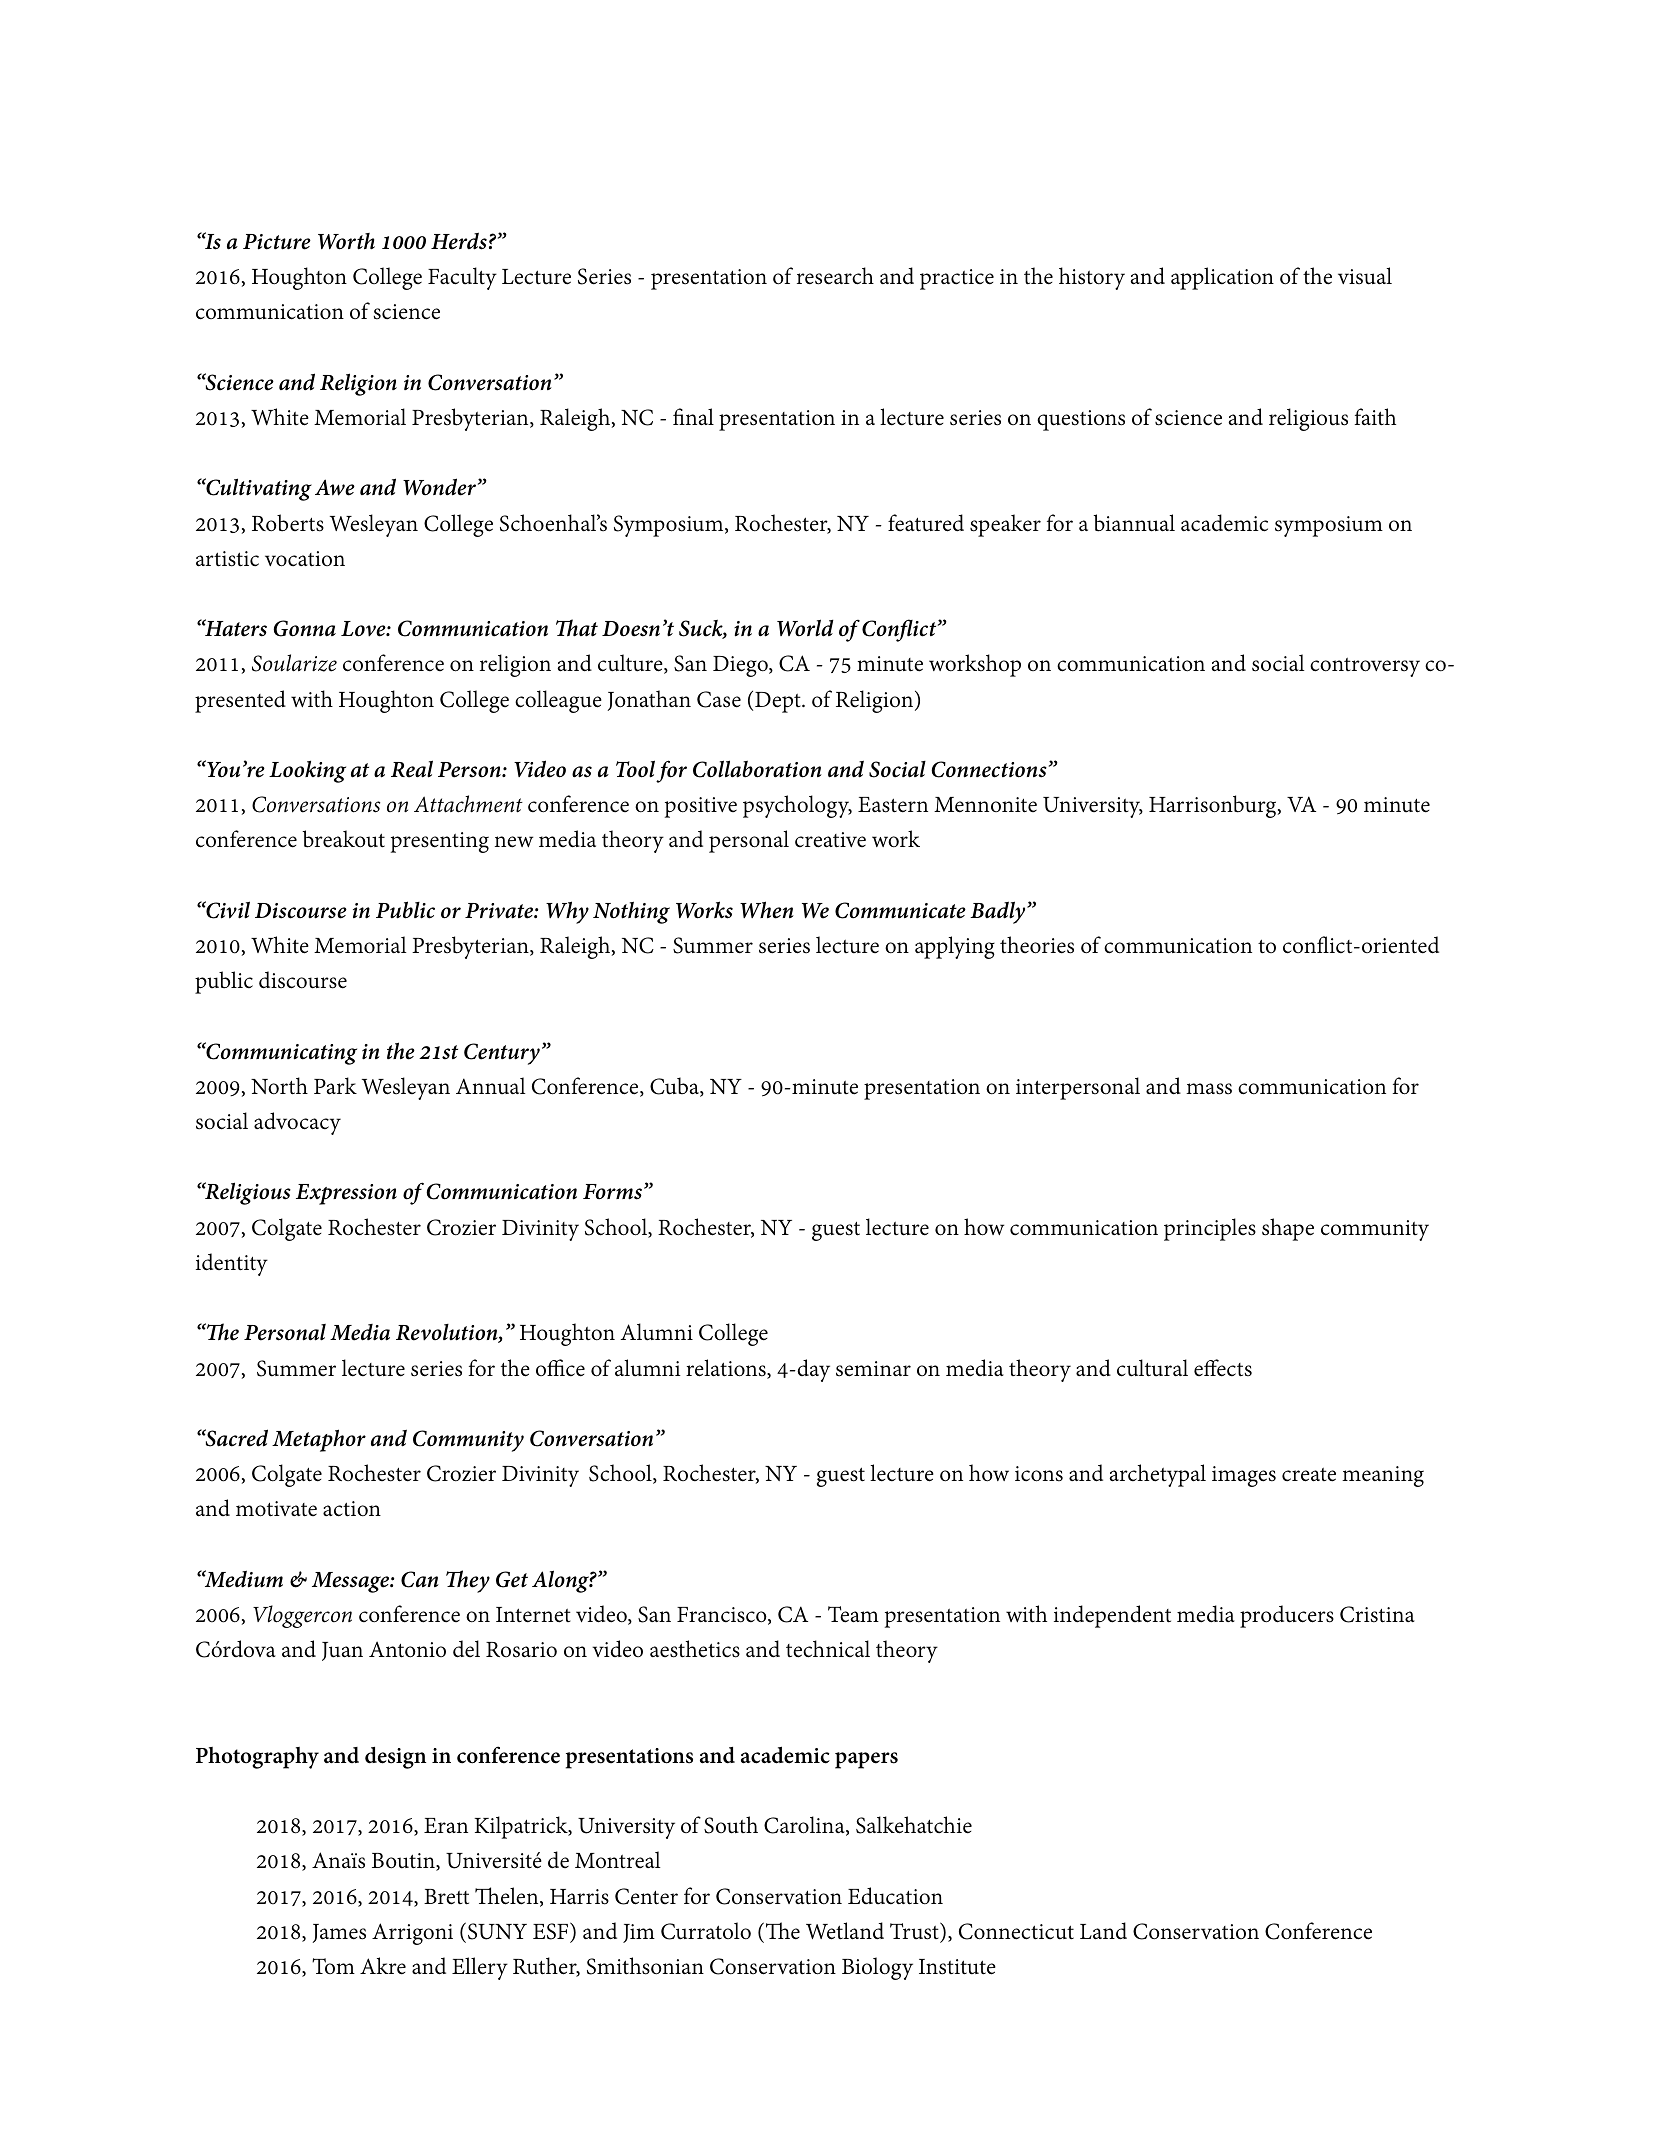 Image resolution: width=1658 pixels, height=2145 pixels. What do you see at coordinates (346, 241) in the document?
I see `Worth` at bounding box center [346, 241].
